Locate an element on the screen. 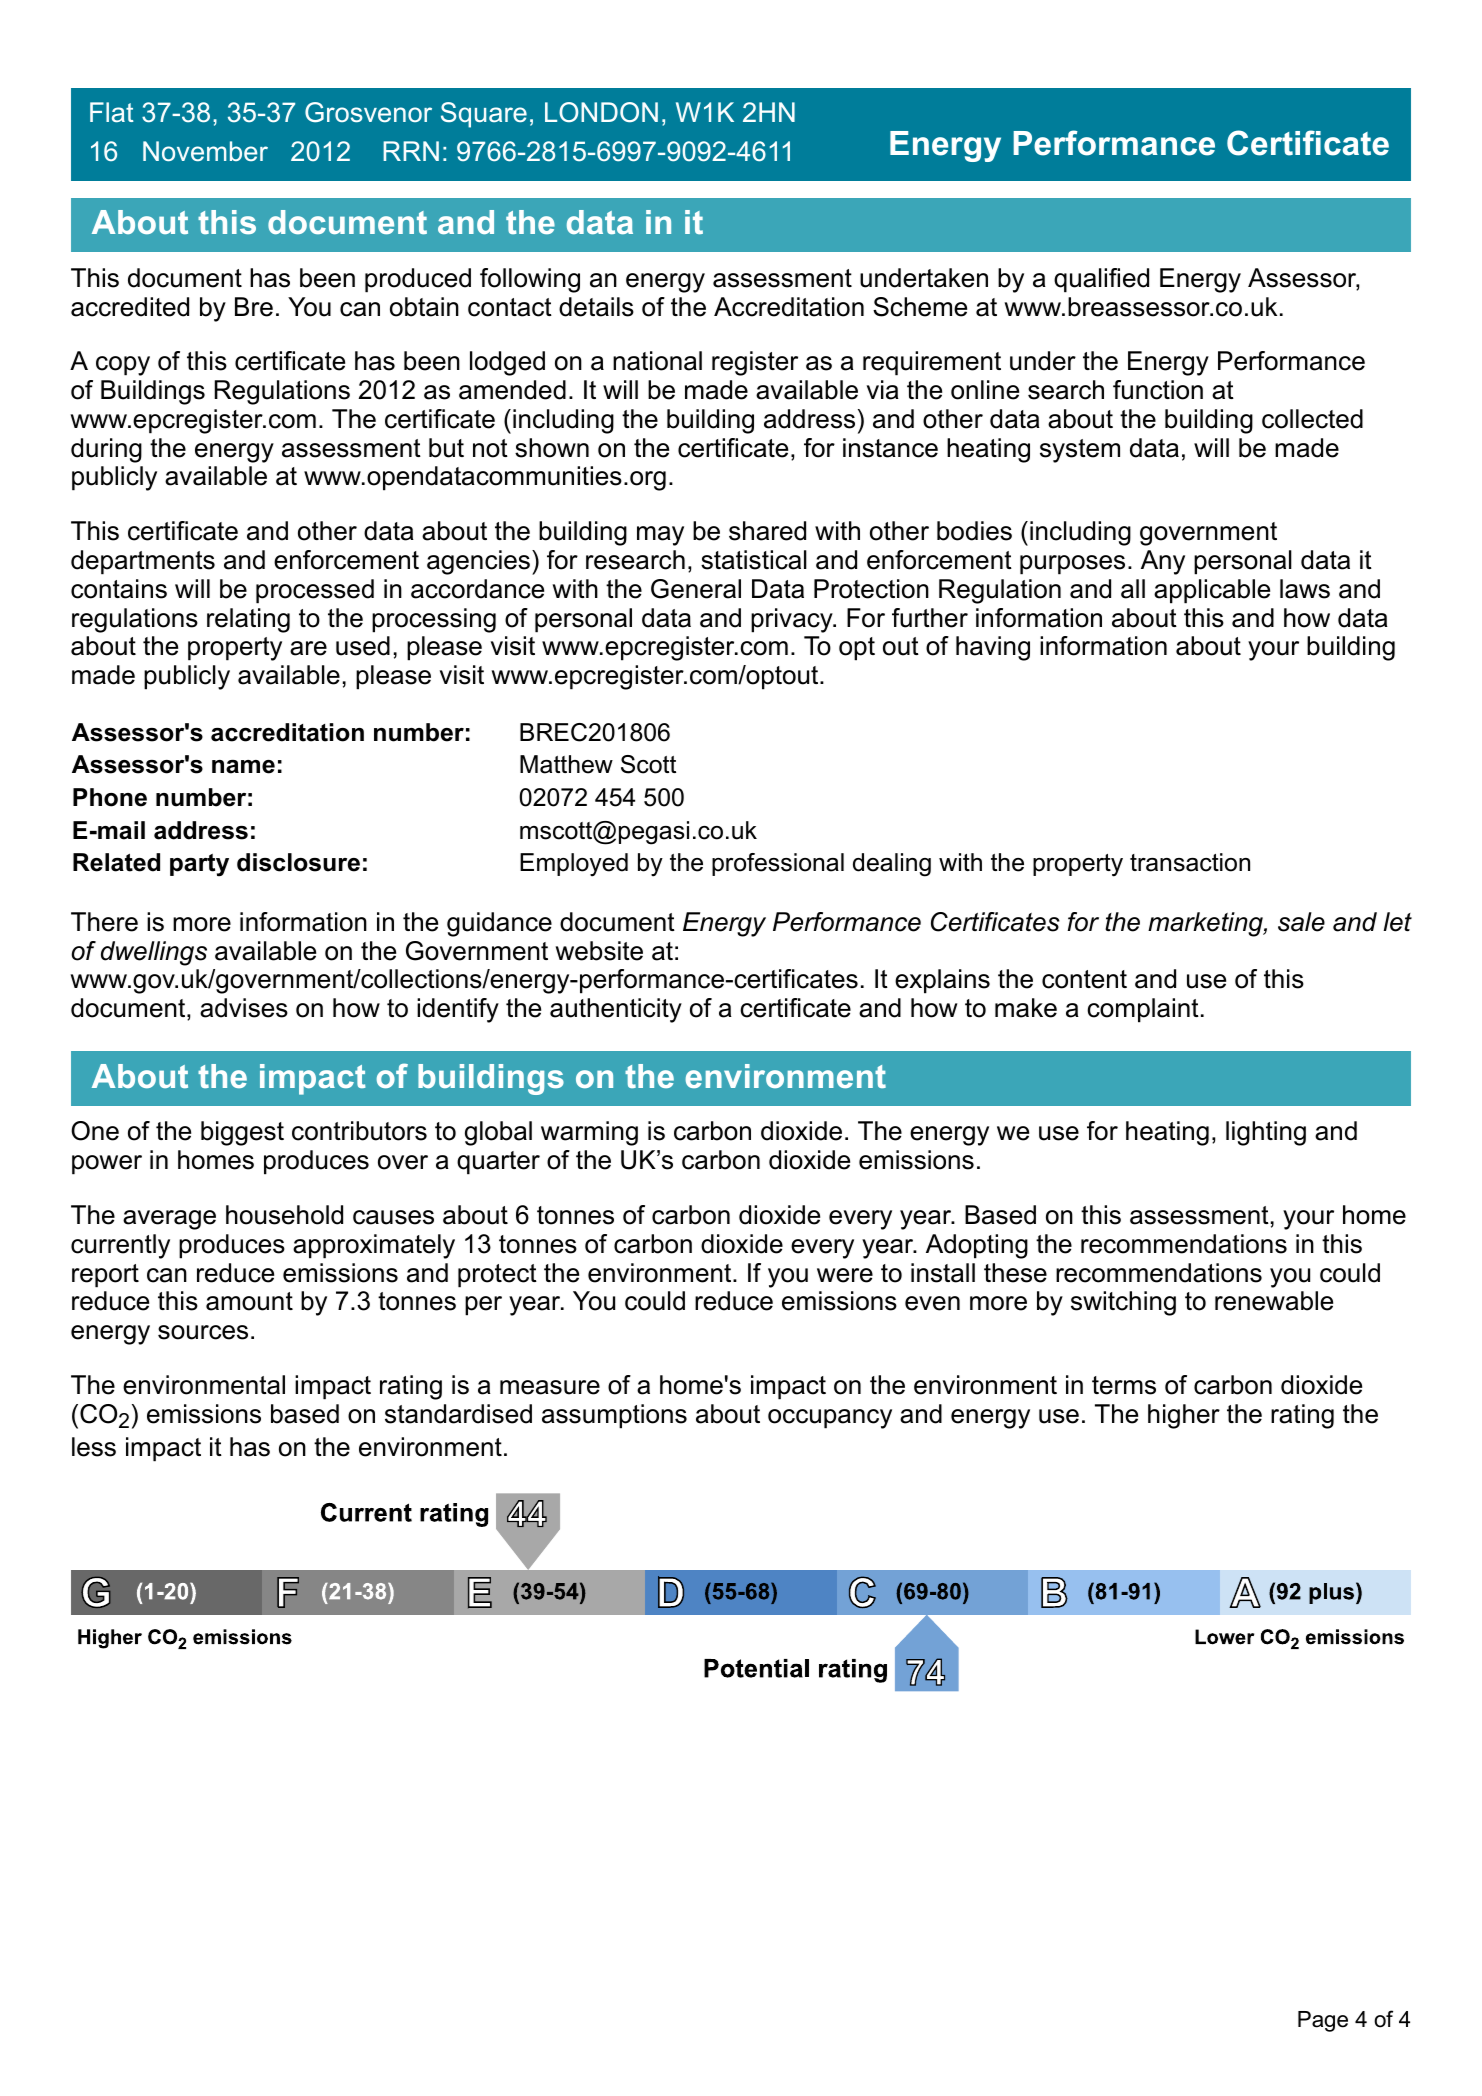 The height and width of the screenshot is (2096, 1482). November is located at coordinates (205, 151).
